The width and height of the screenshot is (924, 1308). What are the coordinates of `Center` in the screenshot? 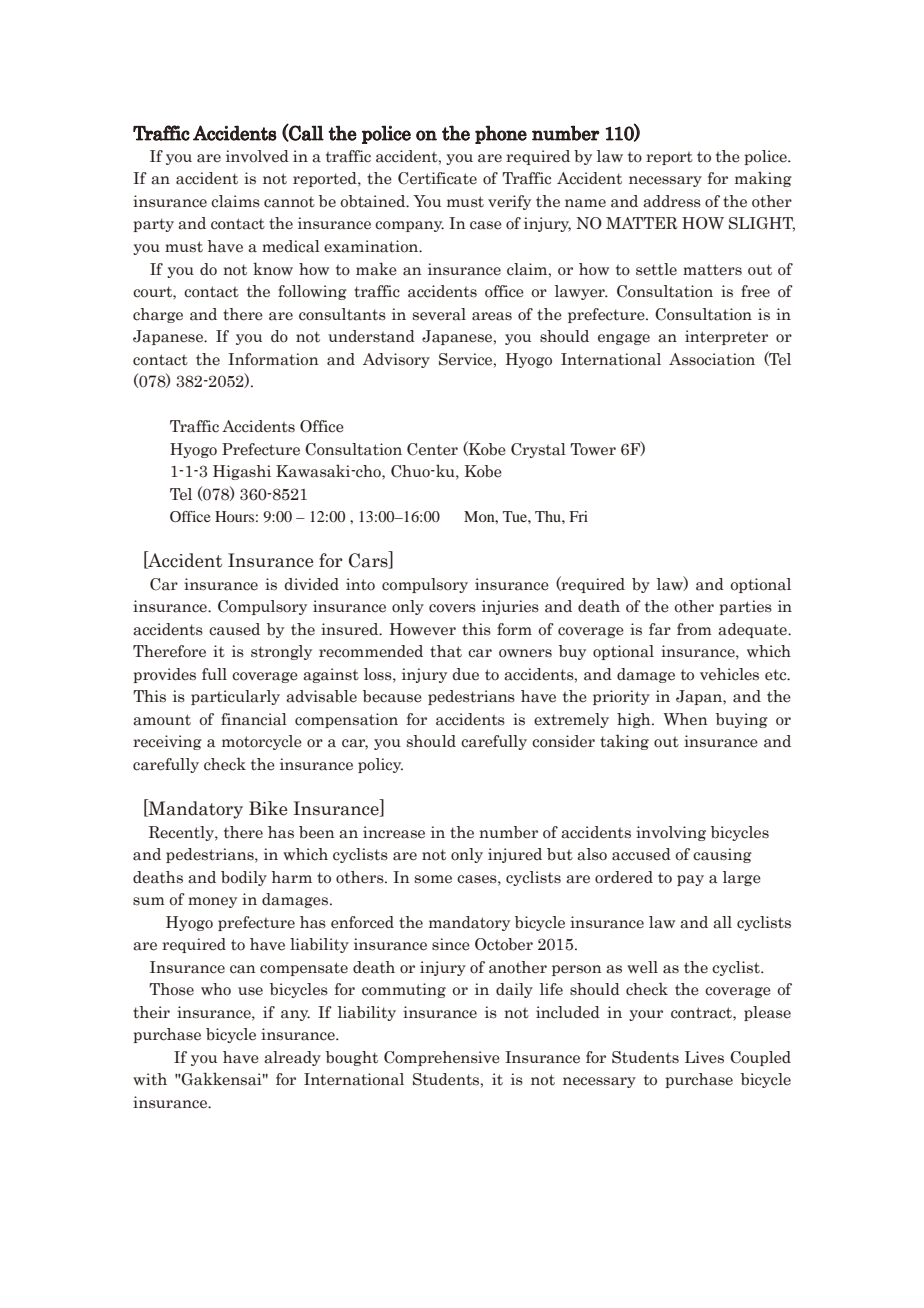 It's located at (432, 449).
